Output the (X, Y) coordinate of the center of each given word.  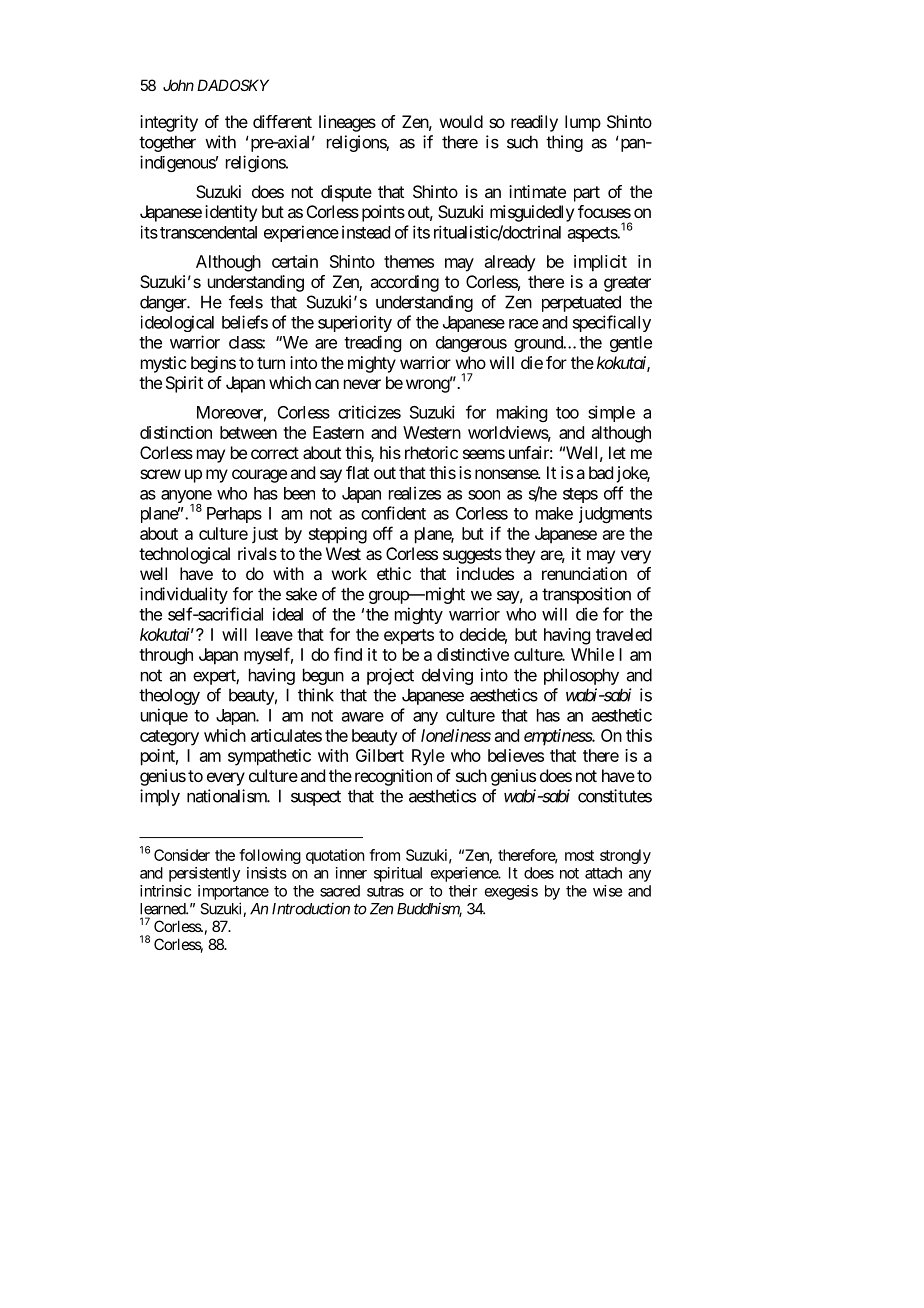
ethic (394, 573)
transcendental (208, 232)
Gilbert (380, 755)
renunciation (584, 573)
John (178, 85)
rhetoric (431, 452)
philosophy (581, 676)
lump (583, 123)
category (169, 738)
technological (184, 555)
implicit (600, 263)
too (567, 413)
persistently (204, 874)
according (404, 283)
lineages (347, 123)
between (248, 432)
